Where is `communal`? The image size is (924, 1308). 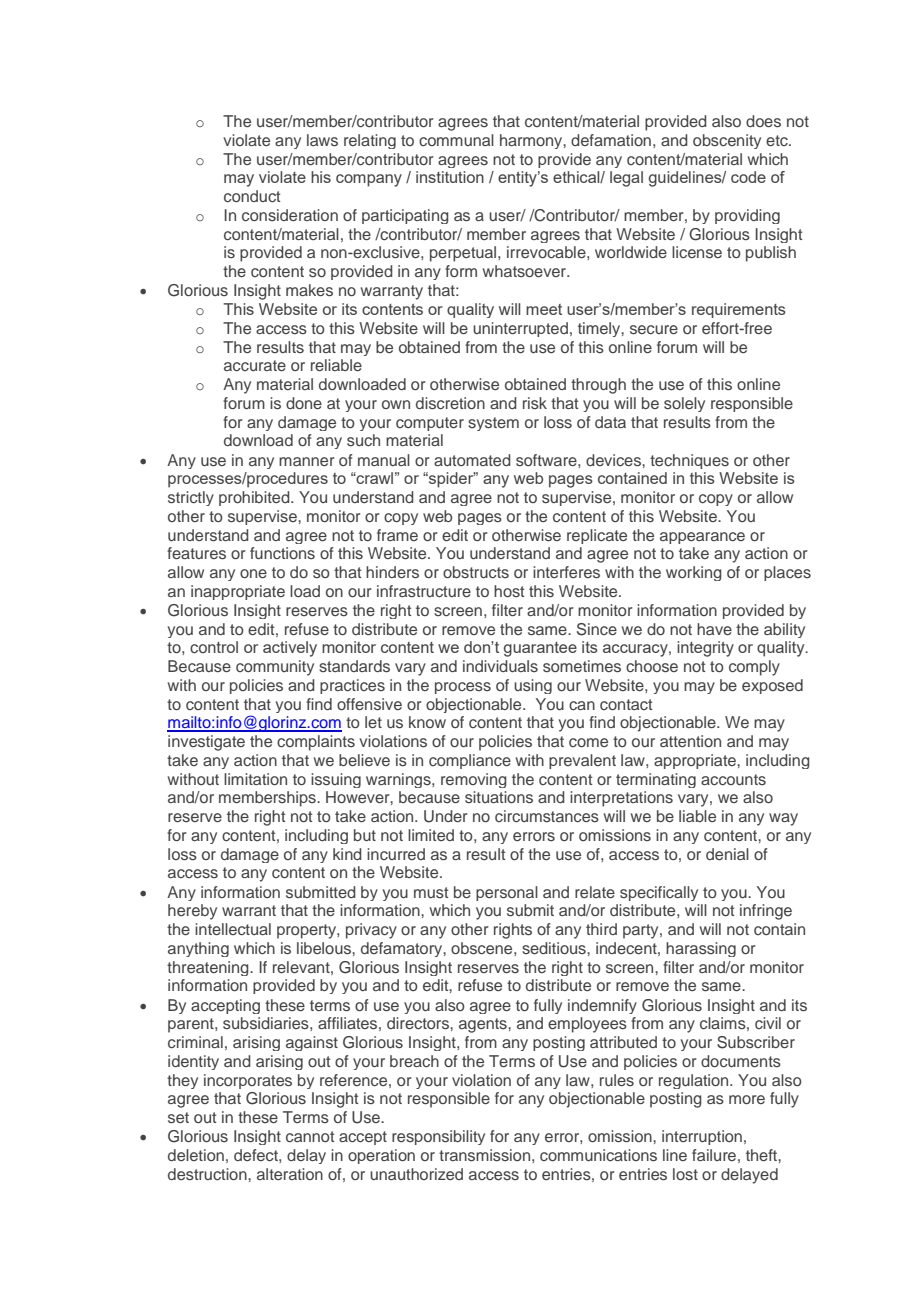
communal is located at coordinates (456, 140).
